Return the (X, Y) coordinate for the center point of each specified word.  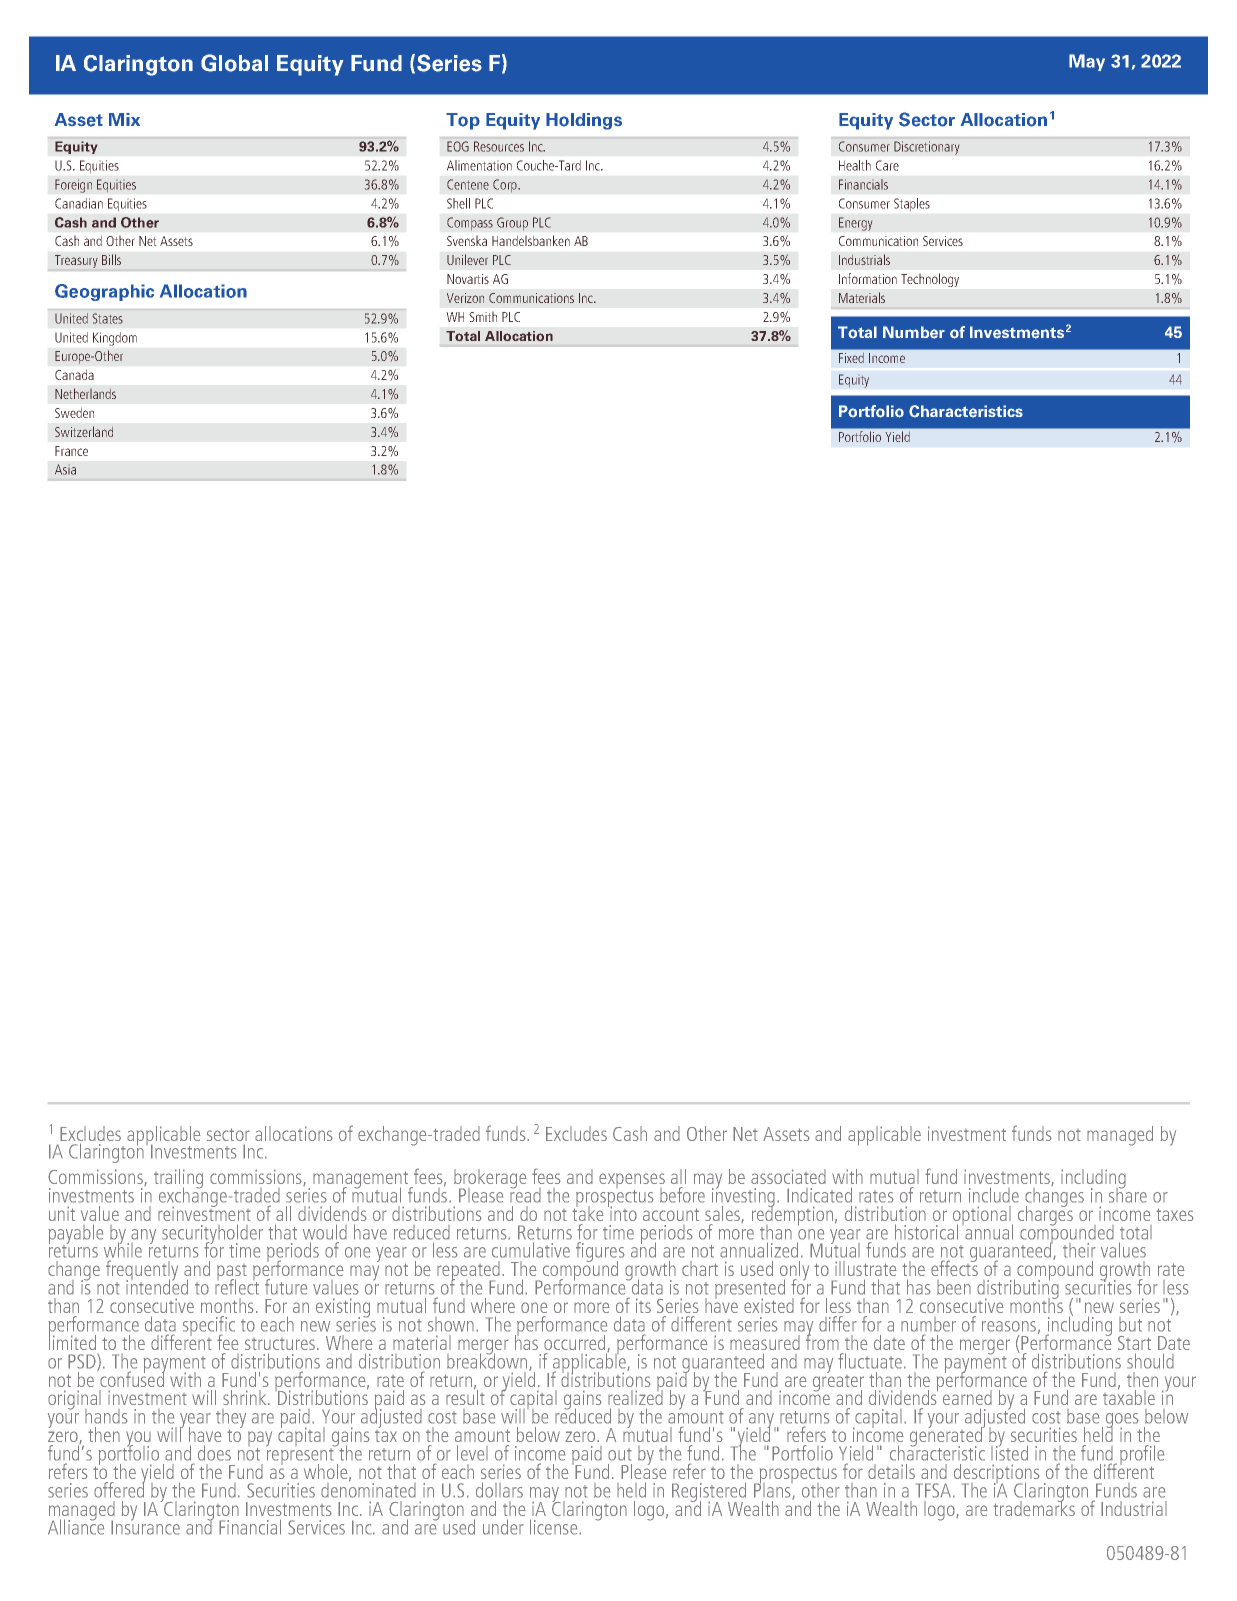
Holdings (584, 121)
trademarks (1034, 1507)
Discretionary (926, 148)
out (620, 1454)
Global (234, 63)
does (214, 1453)
